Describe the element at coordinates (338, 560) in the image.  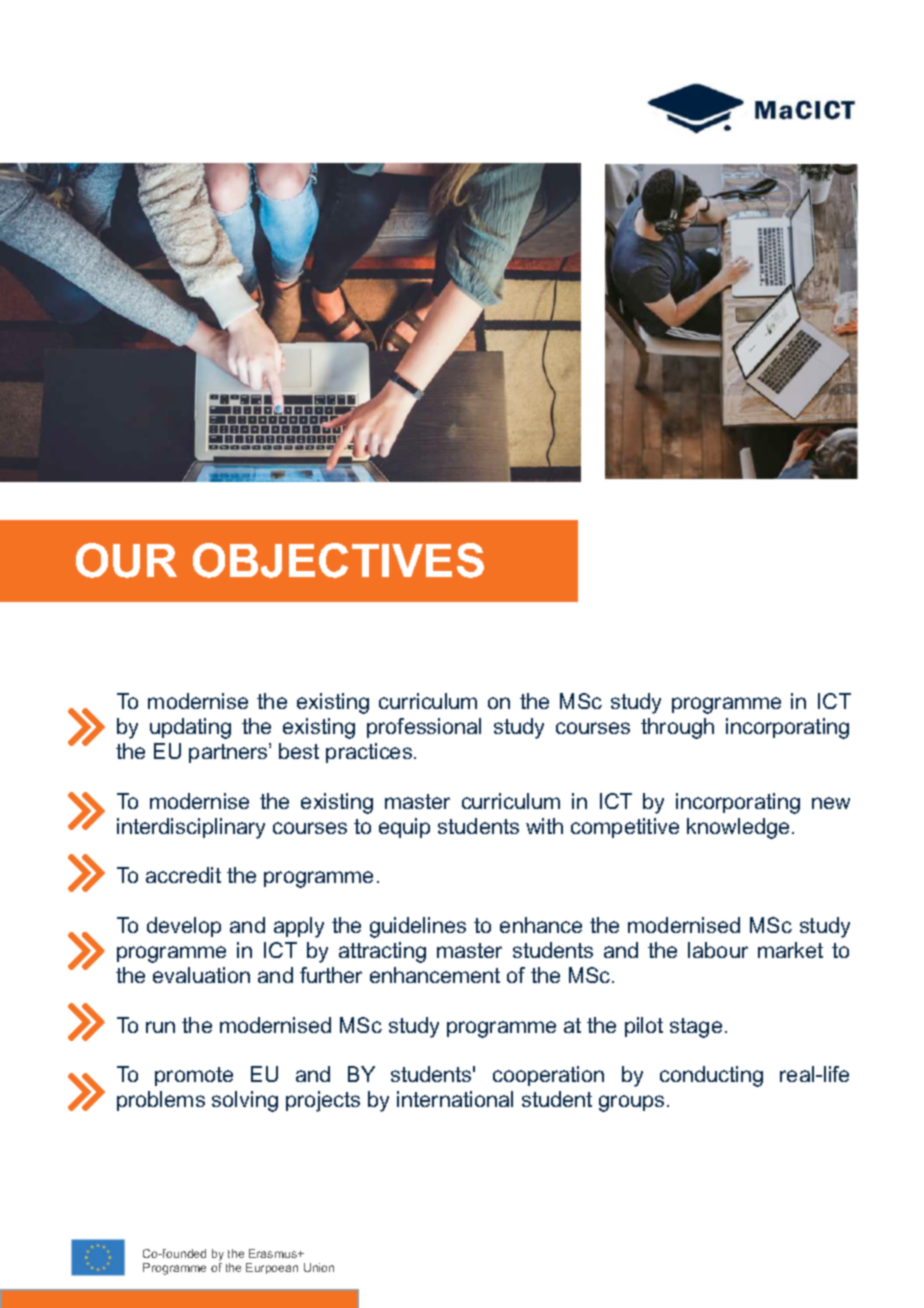
I see `OBJECTIVES` at that location.
